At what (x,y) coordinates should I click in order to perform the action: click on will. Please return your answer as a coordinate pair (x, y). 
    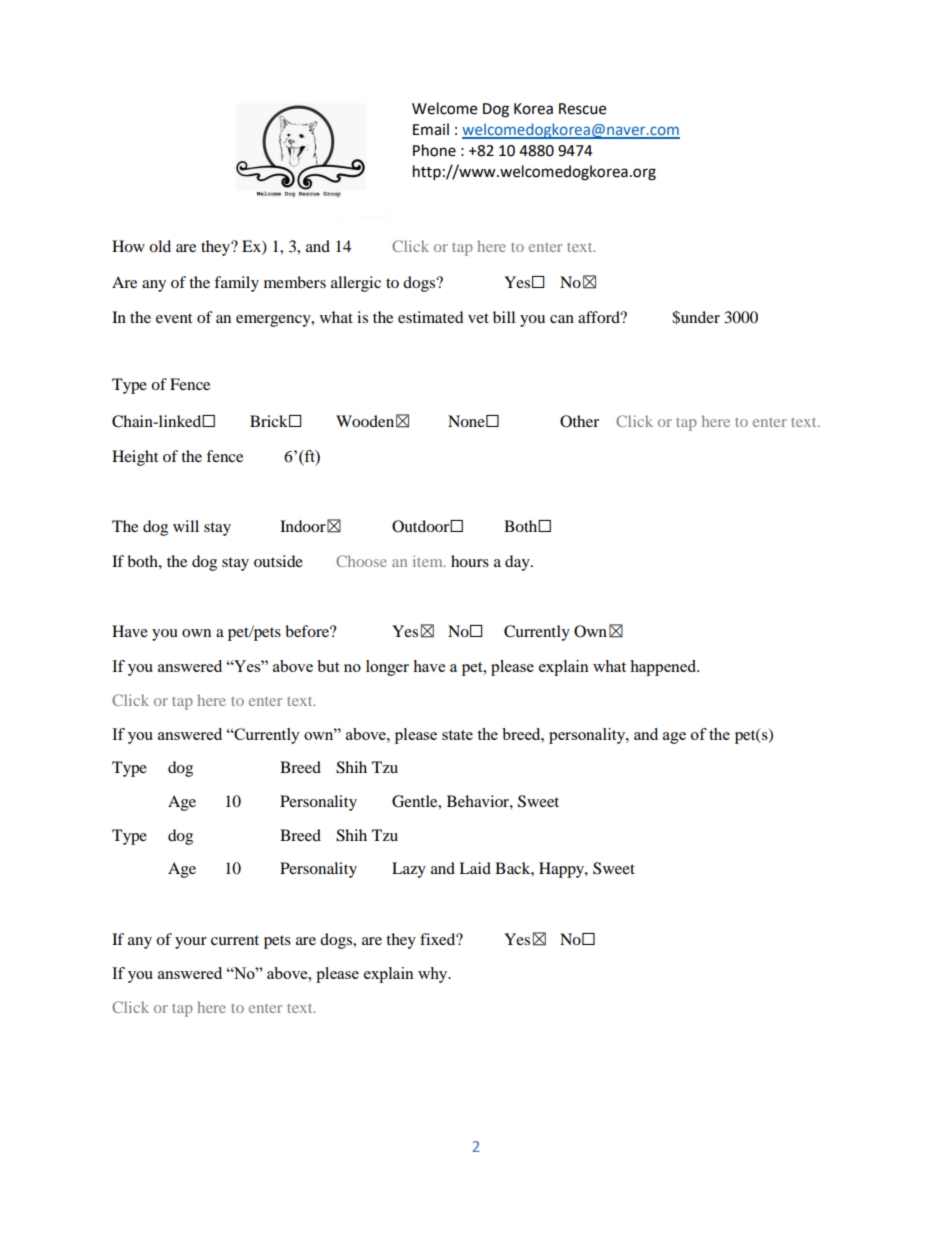
    Looking at the image, I should click on (186, 526).
